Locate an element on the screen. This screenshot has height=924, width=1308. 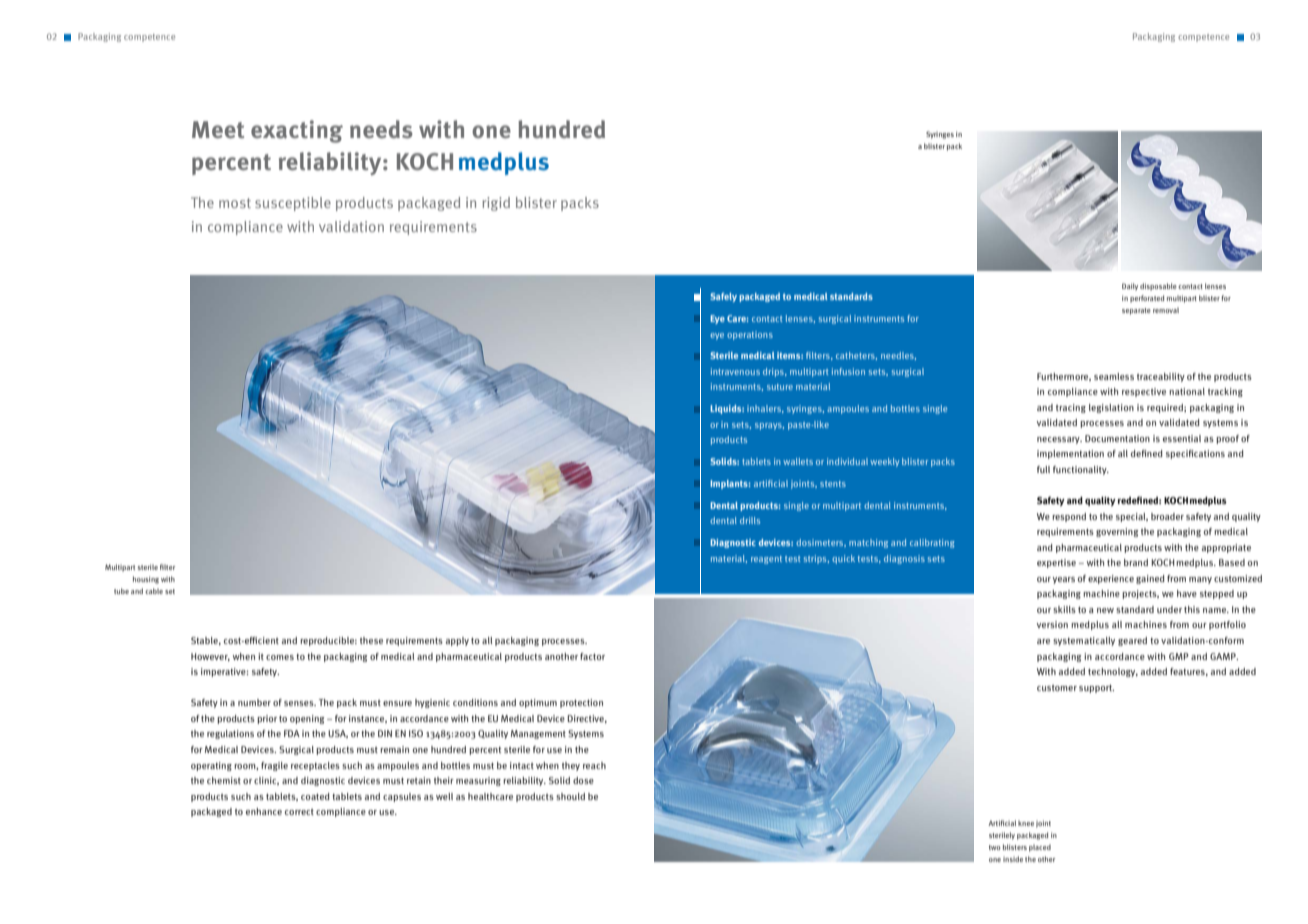
Daily is located at coordinates (1130, 287).
